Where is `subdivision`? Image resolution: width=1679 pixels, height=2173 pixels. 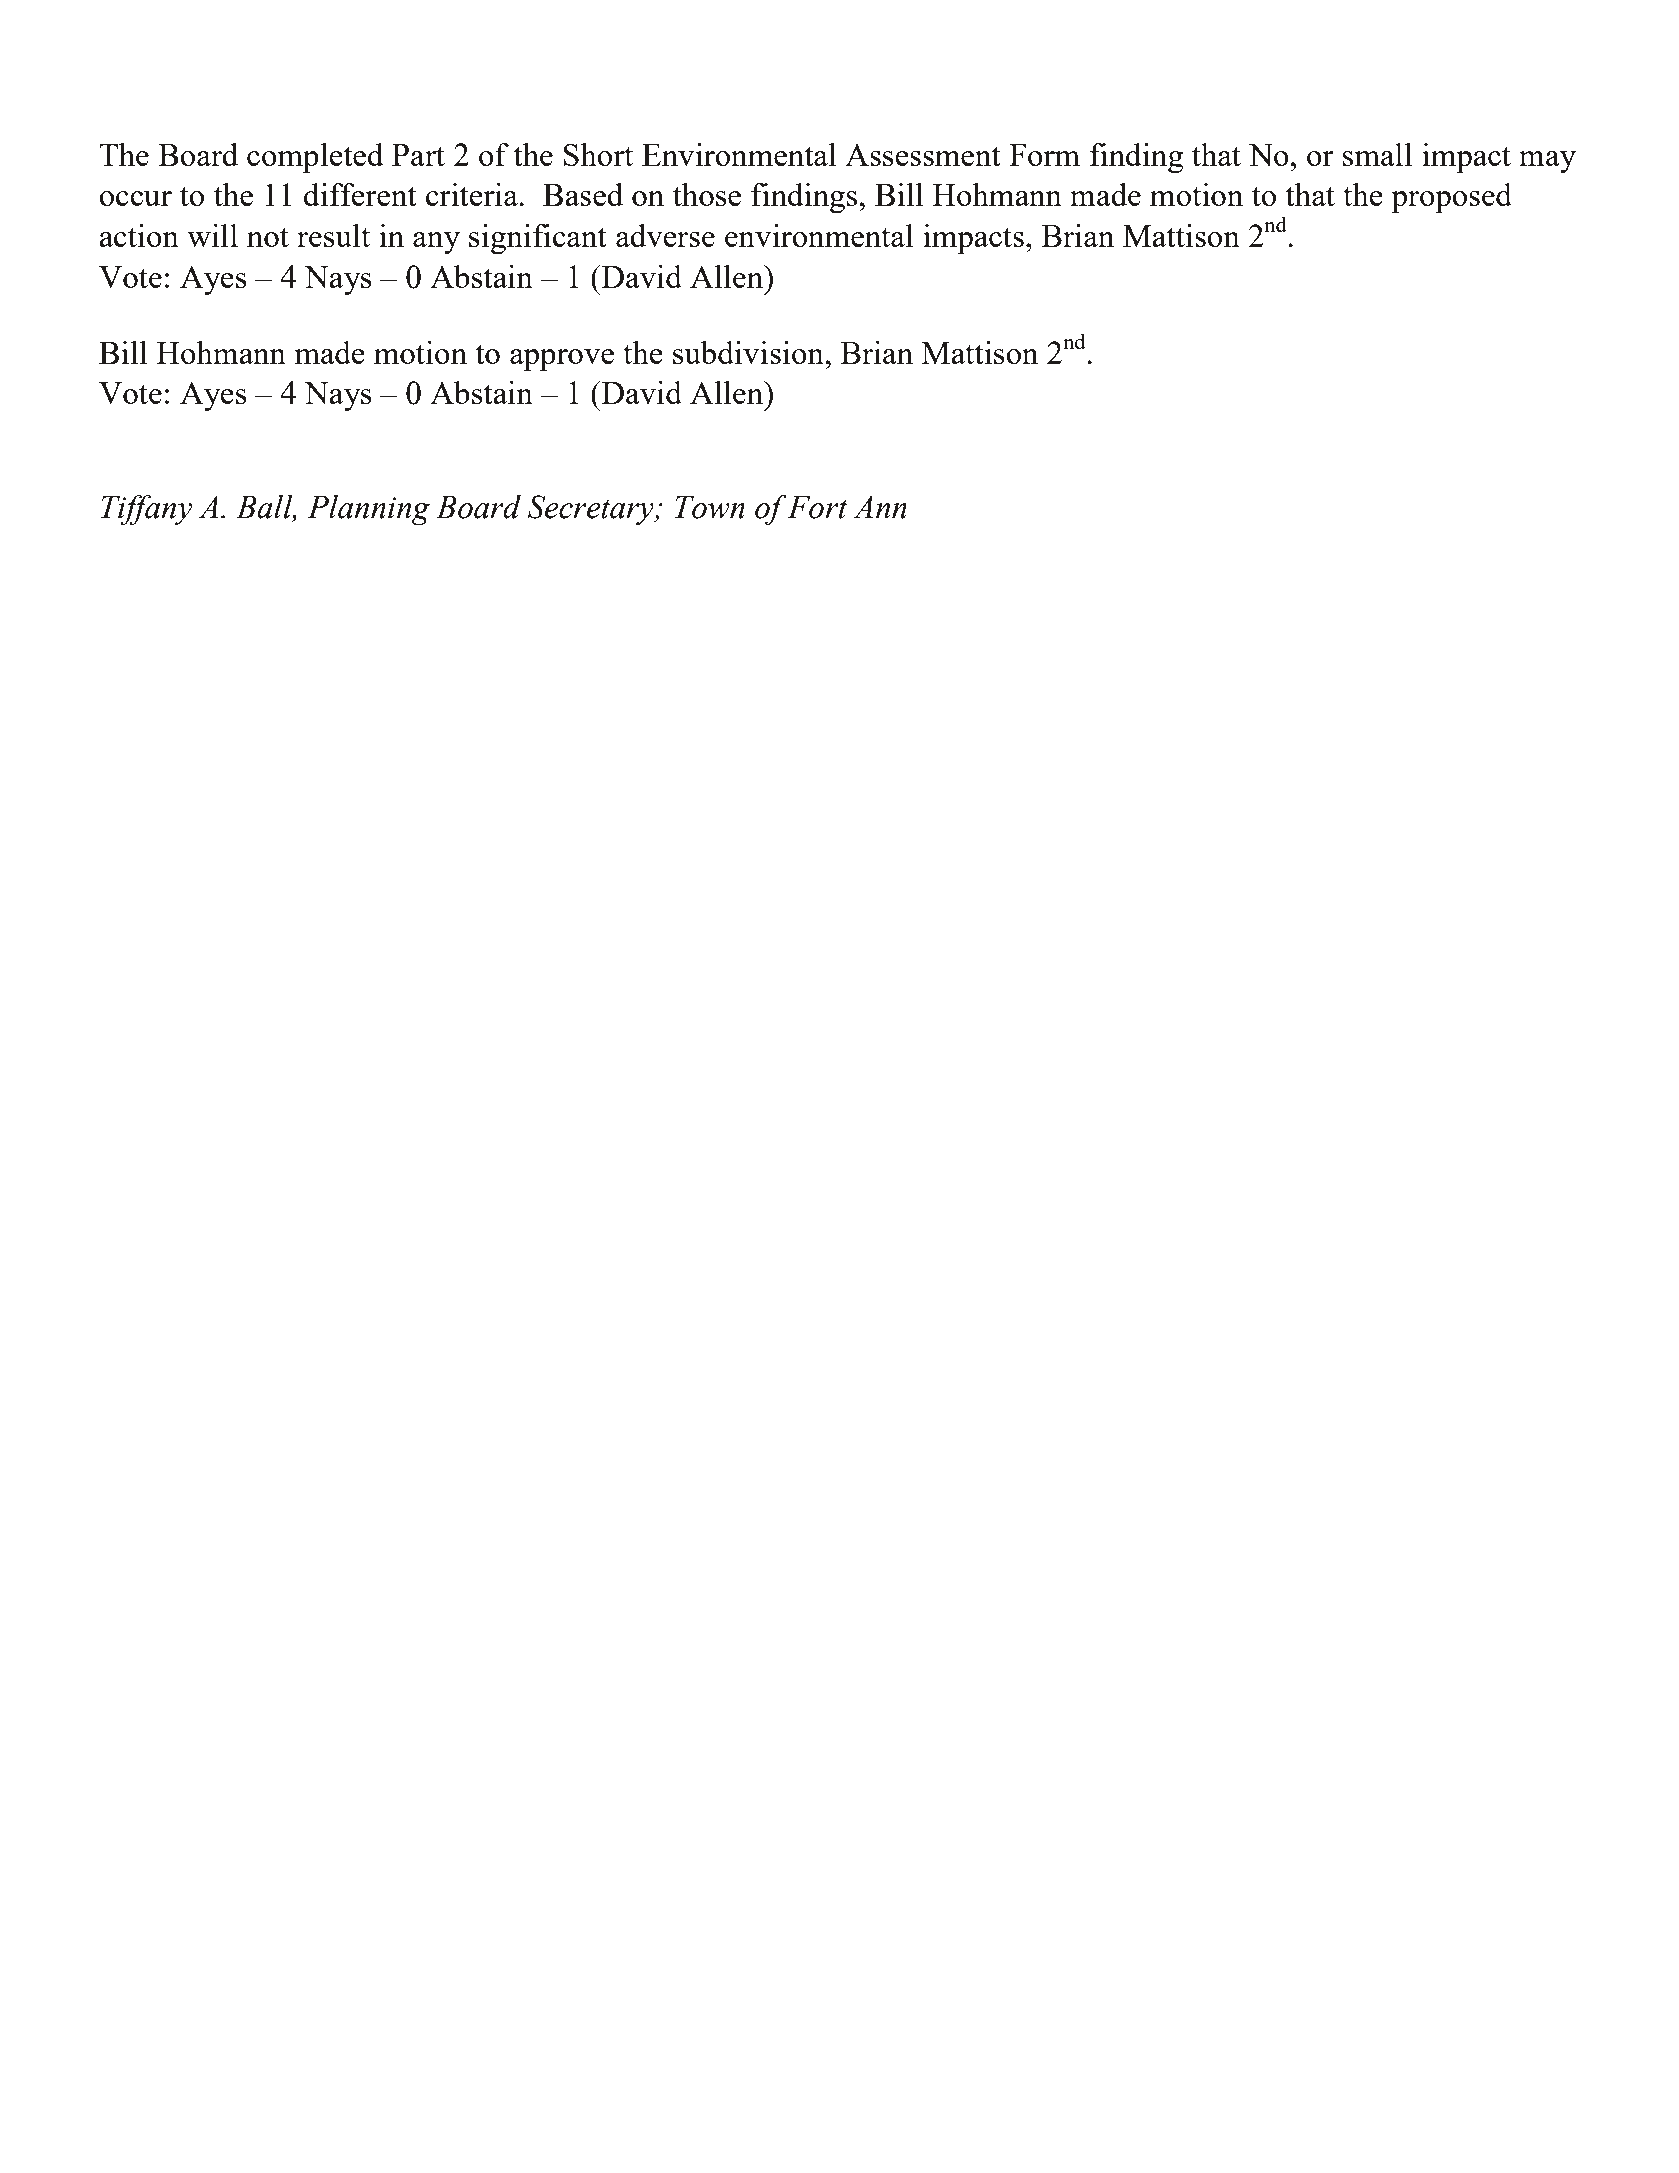 subdivision is located at coordinates (749, 352).
